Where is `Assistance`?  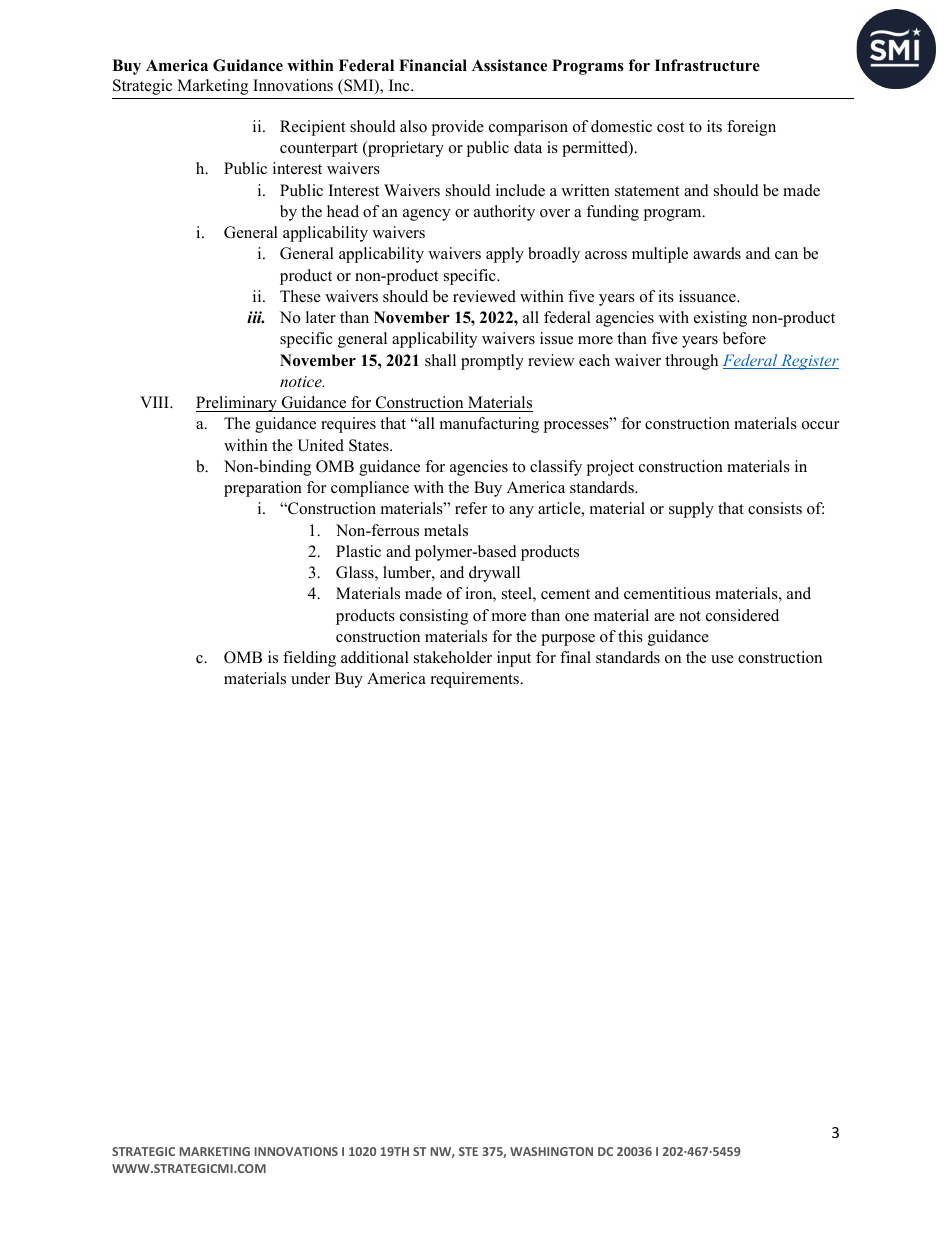
Assistance is located at coordinates (509, 65).
